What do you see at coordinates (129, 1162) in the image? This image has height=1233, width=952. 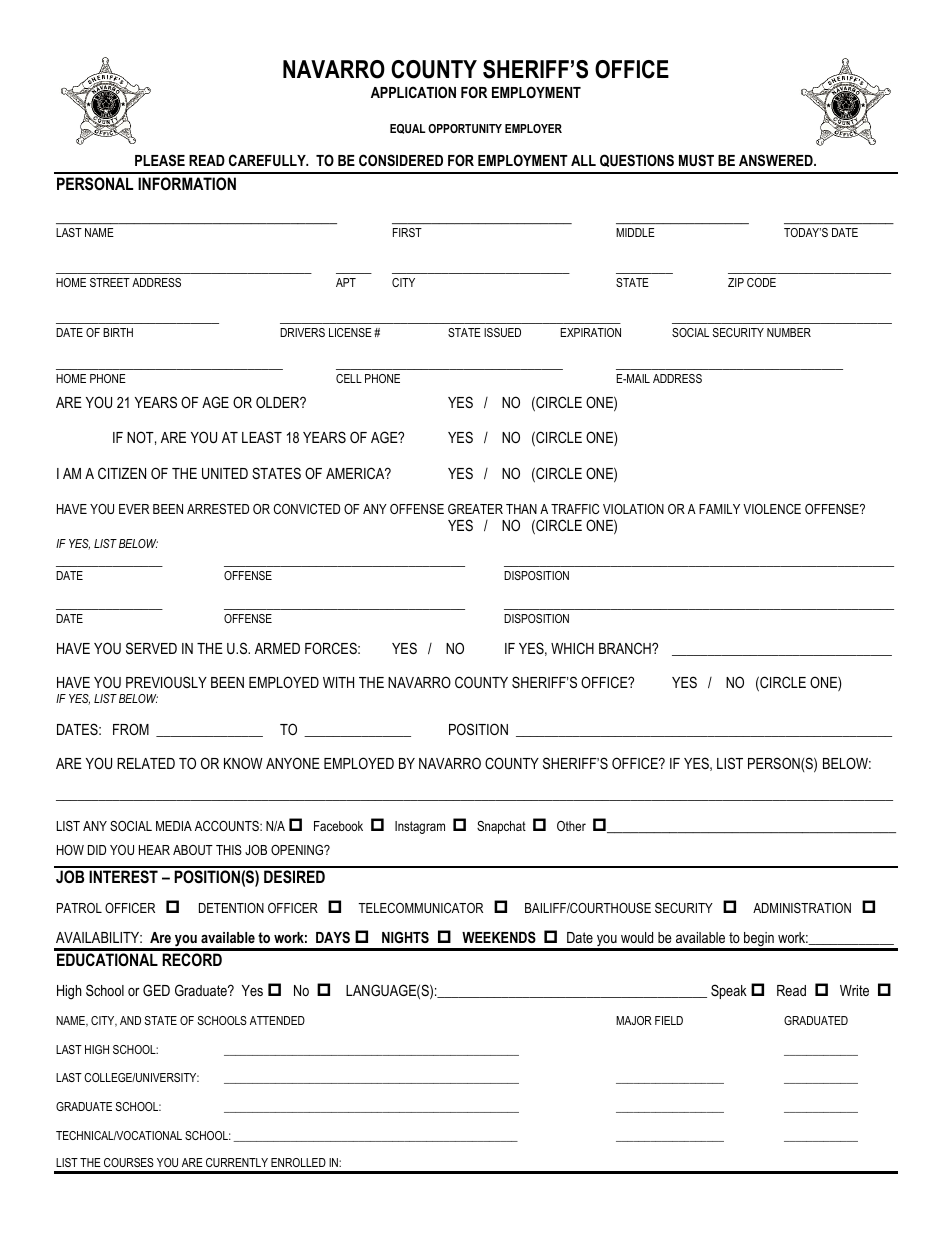 I see `COURSES` at bounding box center [129, 1162].
